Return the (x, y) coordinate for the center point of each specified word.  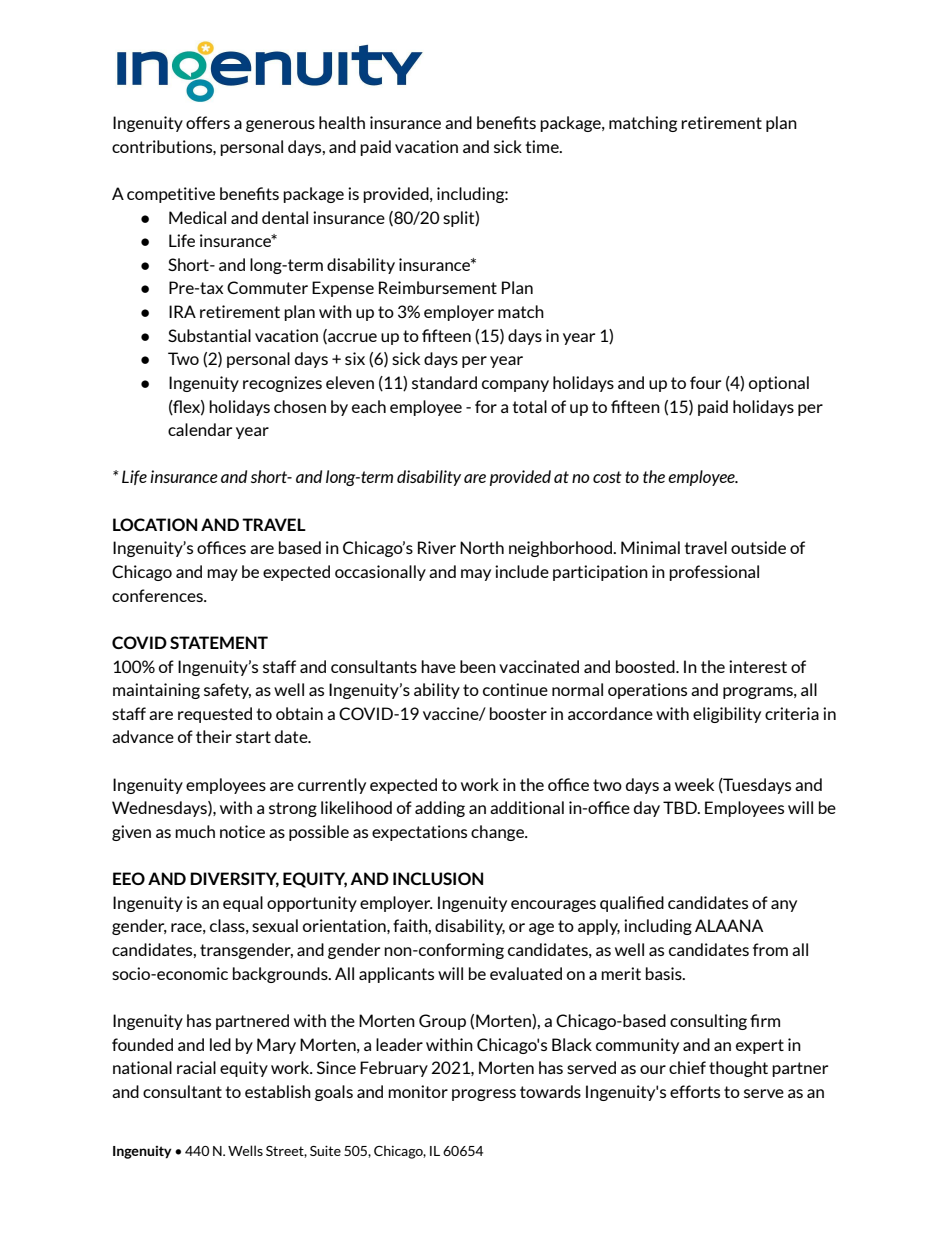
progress (484, 1095)
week (694, 784)
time (543, 146)
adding (440, 809)
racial (196, 1067)
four (705, 382)
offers (208, 122)
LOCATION (155, 524)
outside (758, 547)
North (482, 547)
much (195, 831)
